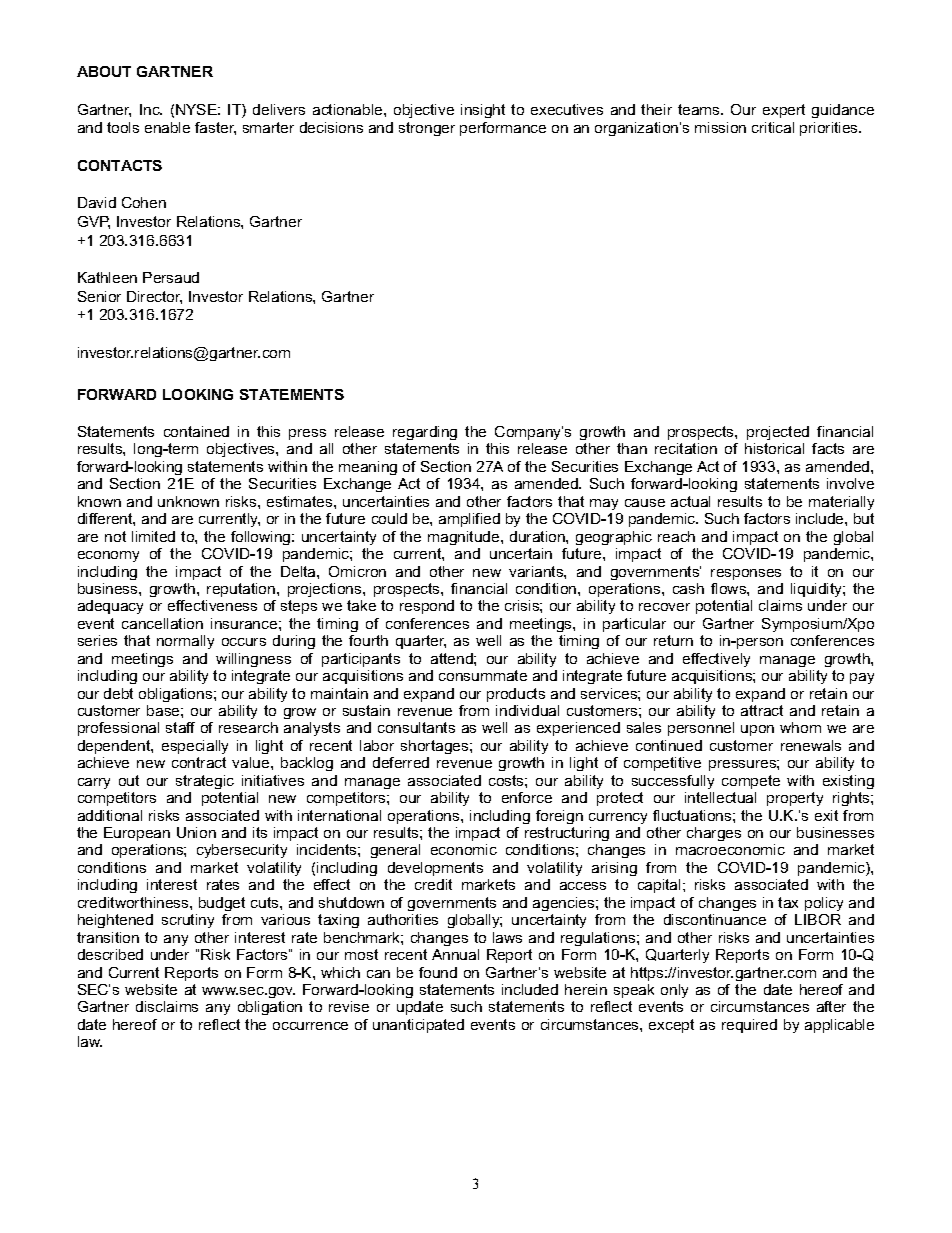 The width and height of the screenshot is (952, 1233). Describe the element at coordinates (180, 727) in the screenshot. I see `staff` at that location.
